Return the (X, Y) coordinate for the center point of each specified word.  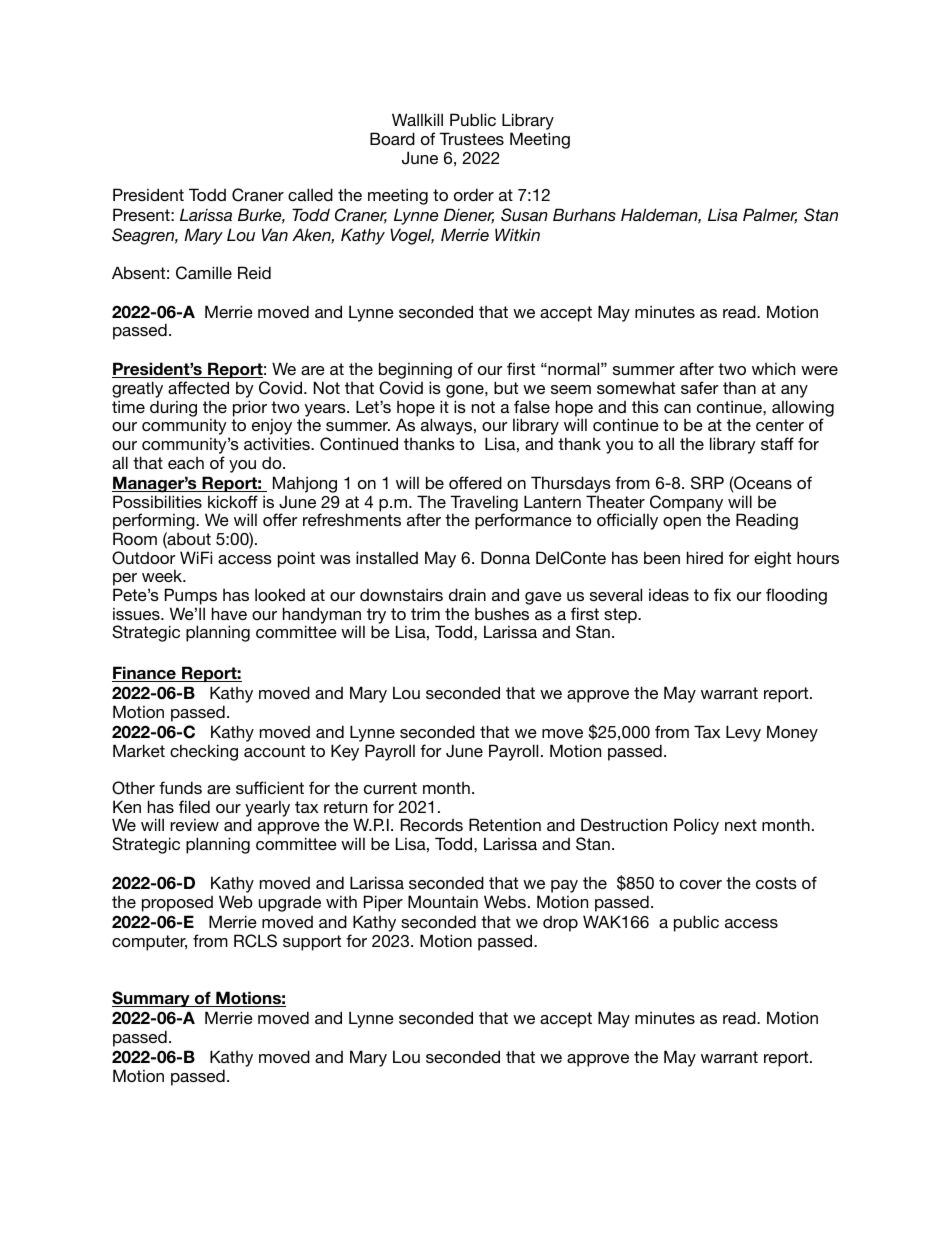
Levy (743, 733)
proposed (177, 904)
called (310, 194)
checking (204, 752)
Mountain (443, 901)
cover (701, 884)
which (773, 368)
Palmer (770, 216)
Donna (505, 557)
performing (155, 523)
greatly (137, 389)
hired (705, 557)
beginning (415, 372)
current (390, 788)
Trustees (471, 138)
